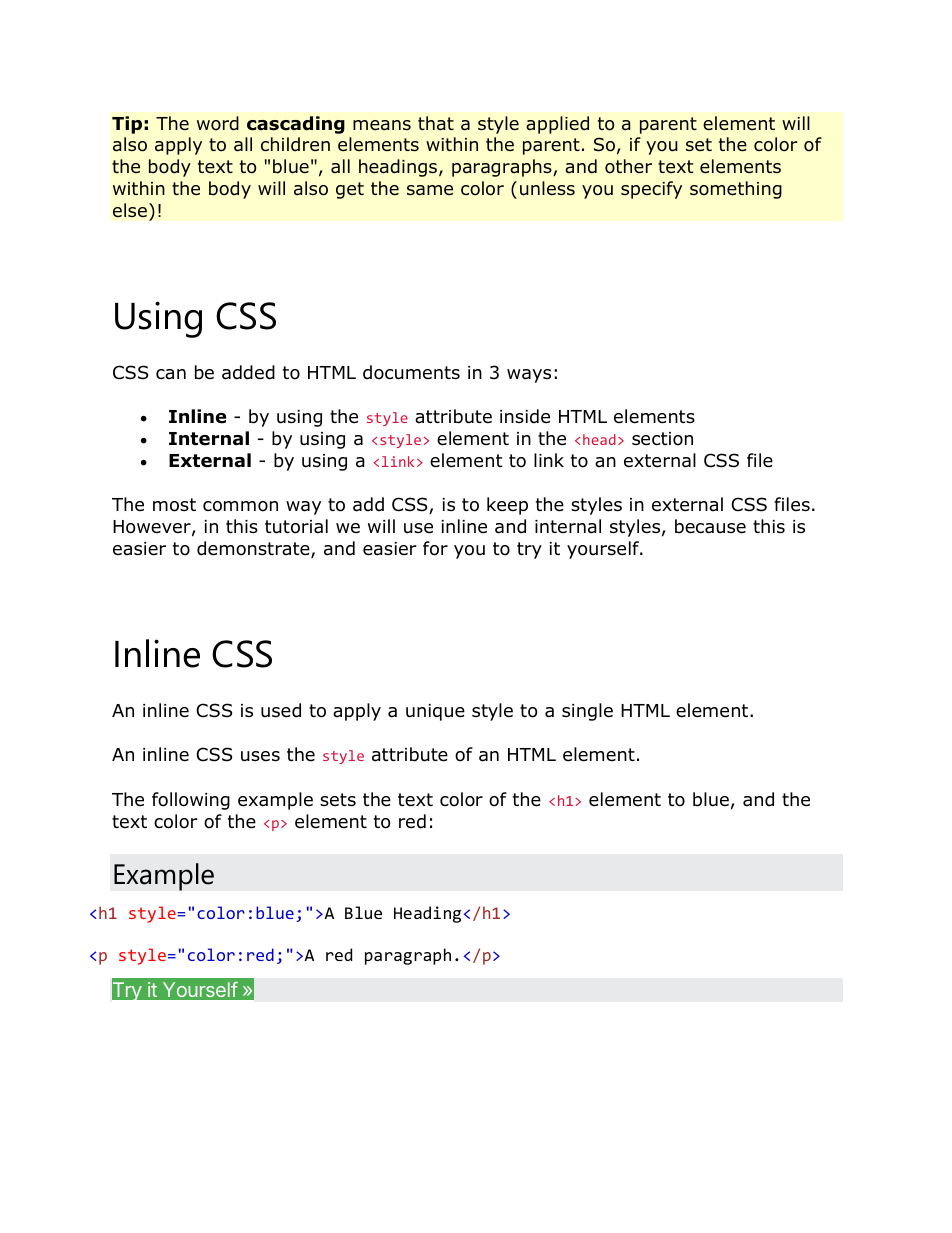  Describe the element at coordinates (529, 376) in the document. I see `ways` at that location.
